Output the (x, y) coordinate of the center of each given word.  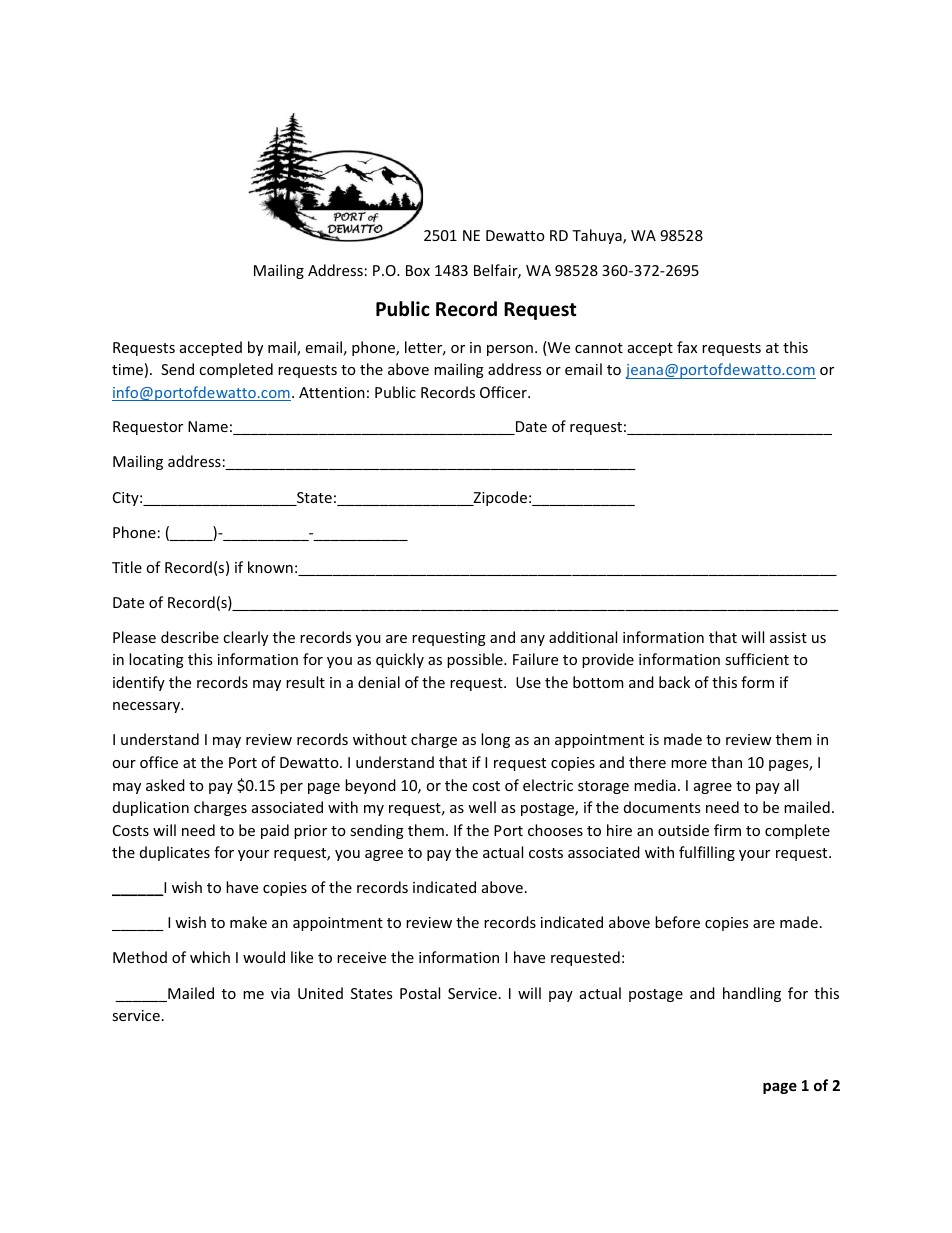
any (533, 640)
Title (127, 567)
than (726, 762)
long (495, 740)
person (510, 350)
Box (418, 270)
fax (687, 347)
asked (165, 785)
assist (788, 637)
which (210, 957)
